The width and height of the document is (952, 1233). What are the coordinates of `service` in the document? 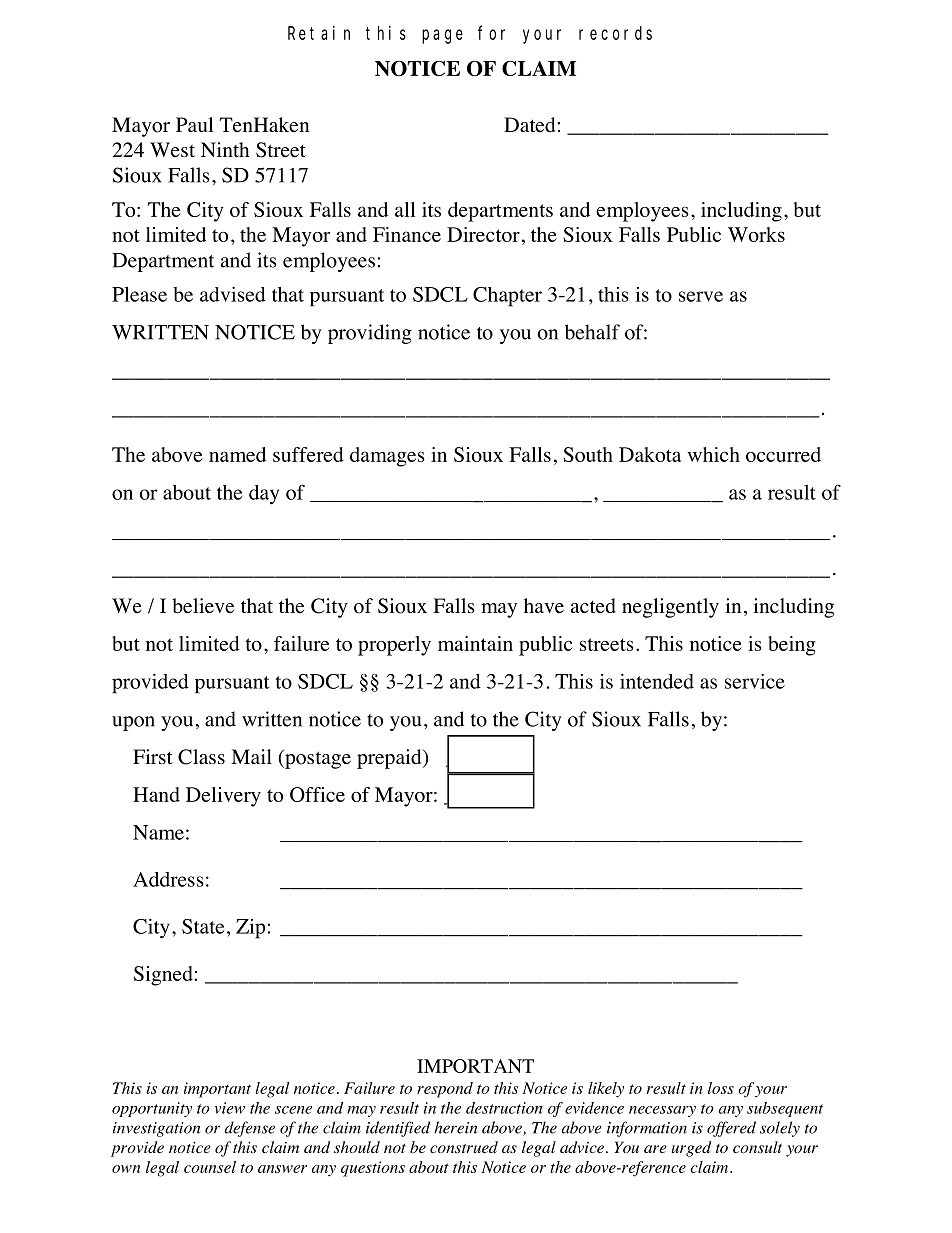 It's located at (755, 681).
